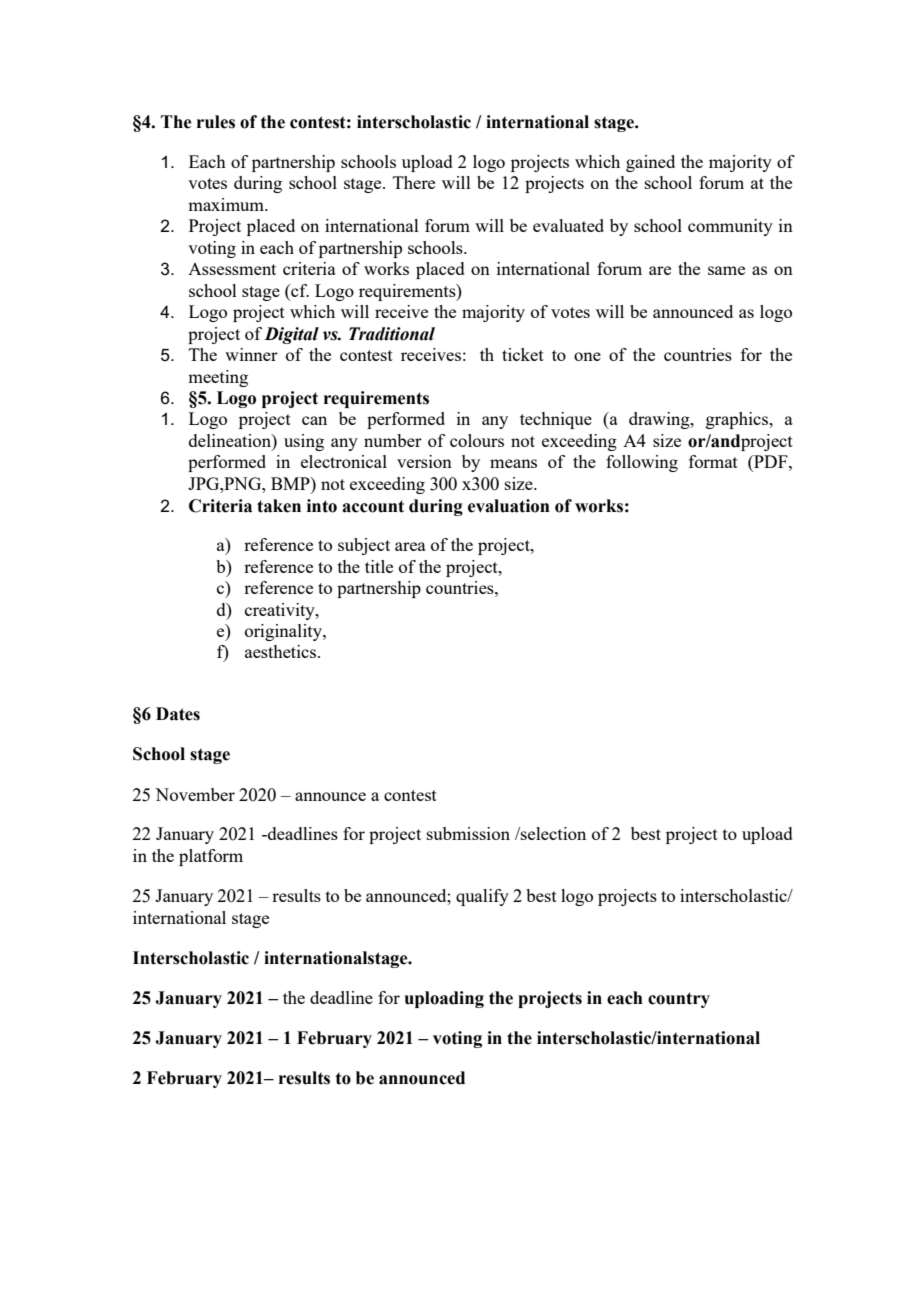 This document has height=1308, width=924. I want to click on evaluation, so click(509, 506).
